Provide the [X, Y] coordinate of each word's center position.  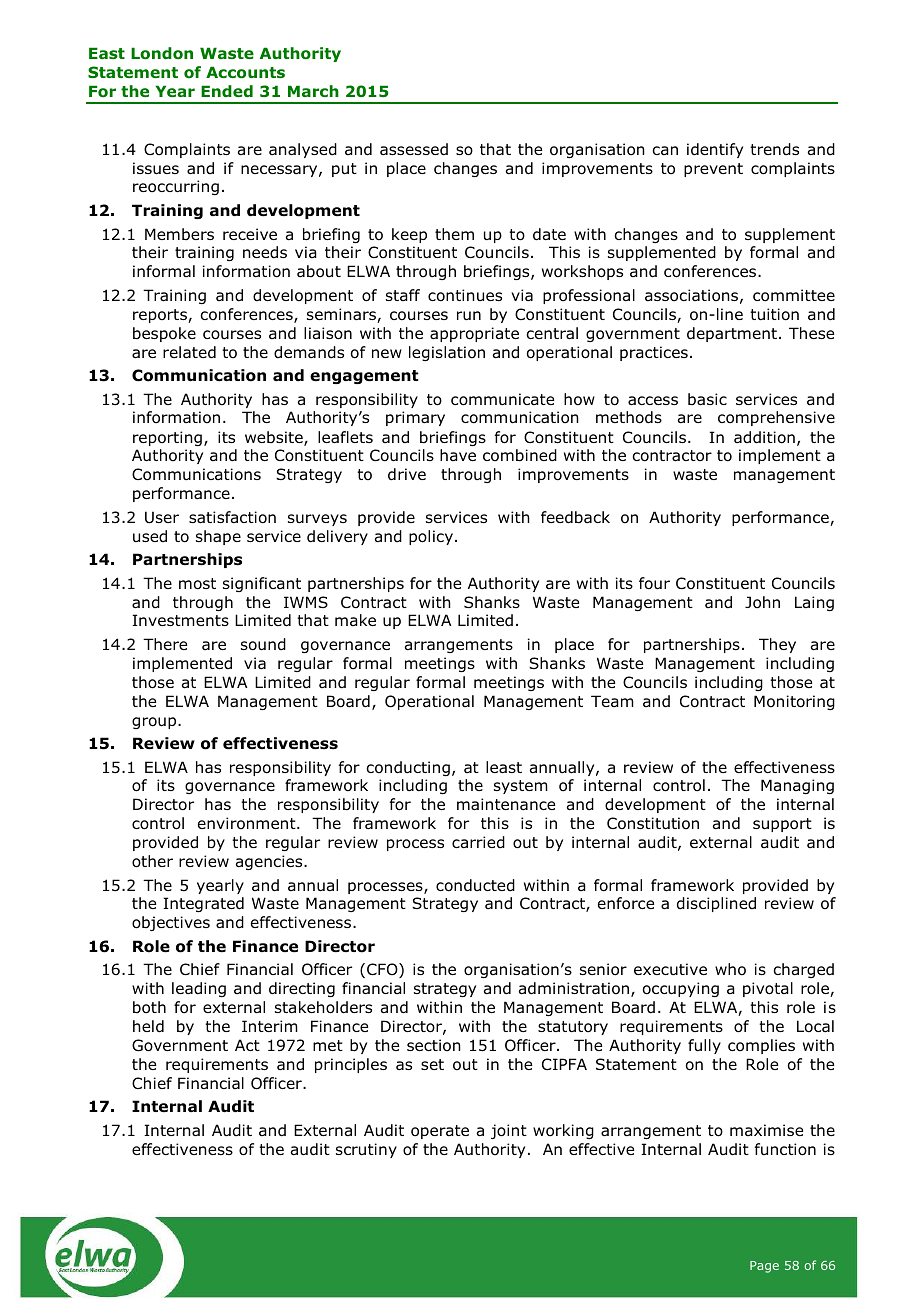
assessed [414, 149]
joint [509, 1131]
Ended [227, 91]
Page [764, 1267]
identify [715, 150]
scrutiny [366, 1150]
